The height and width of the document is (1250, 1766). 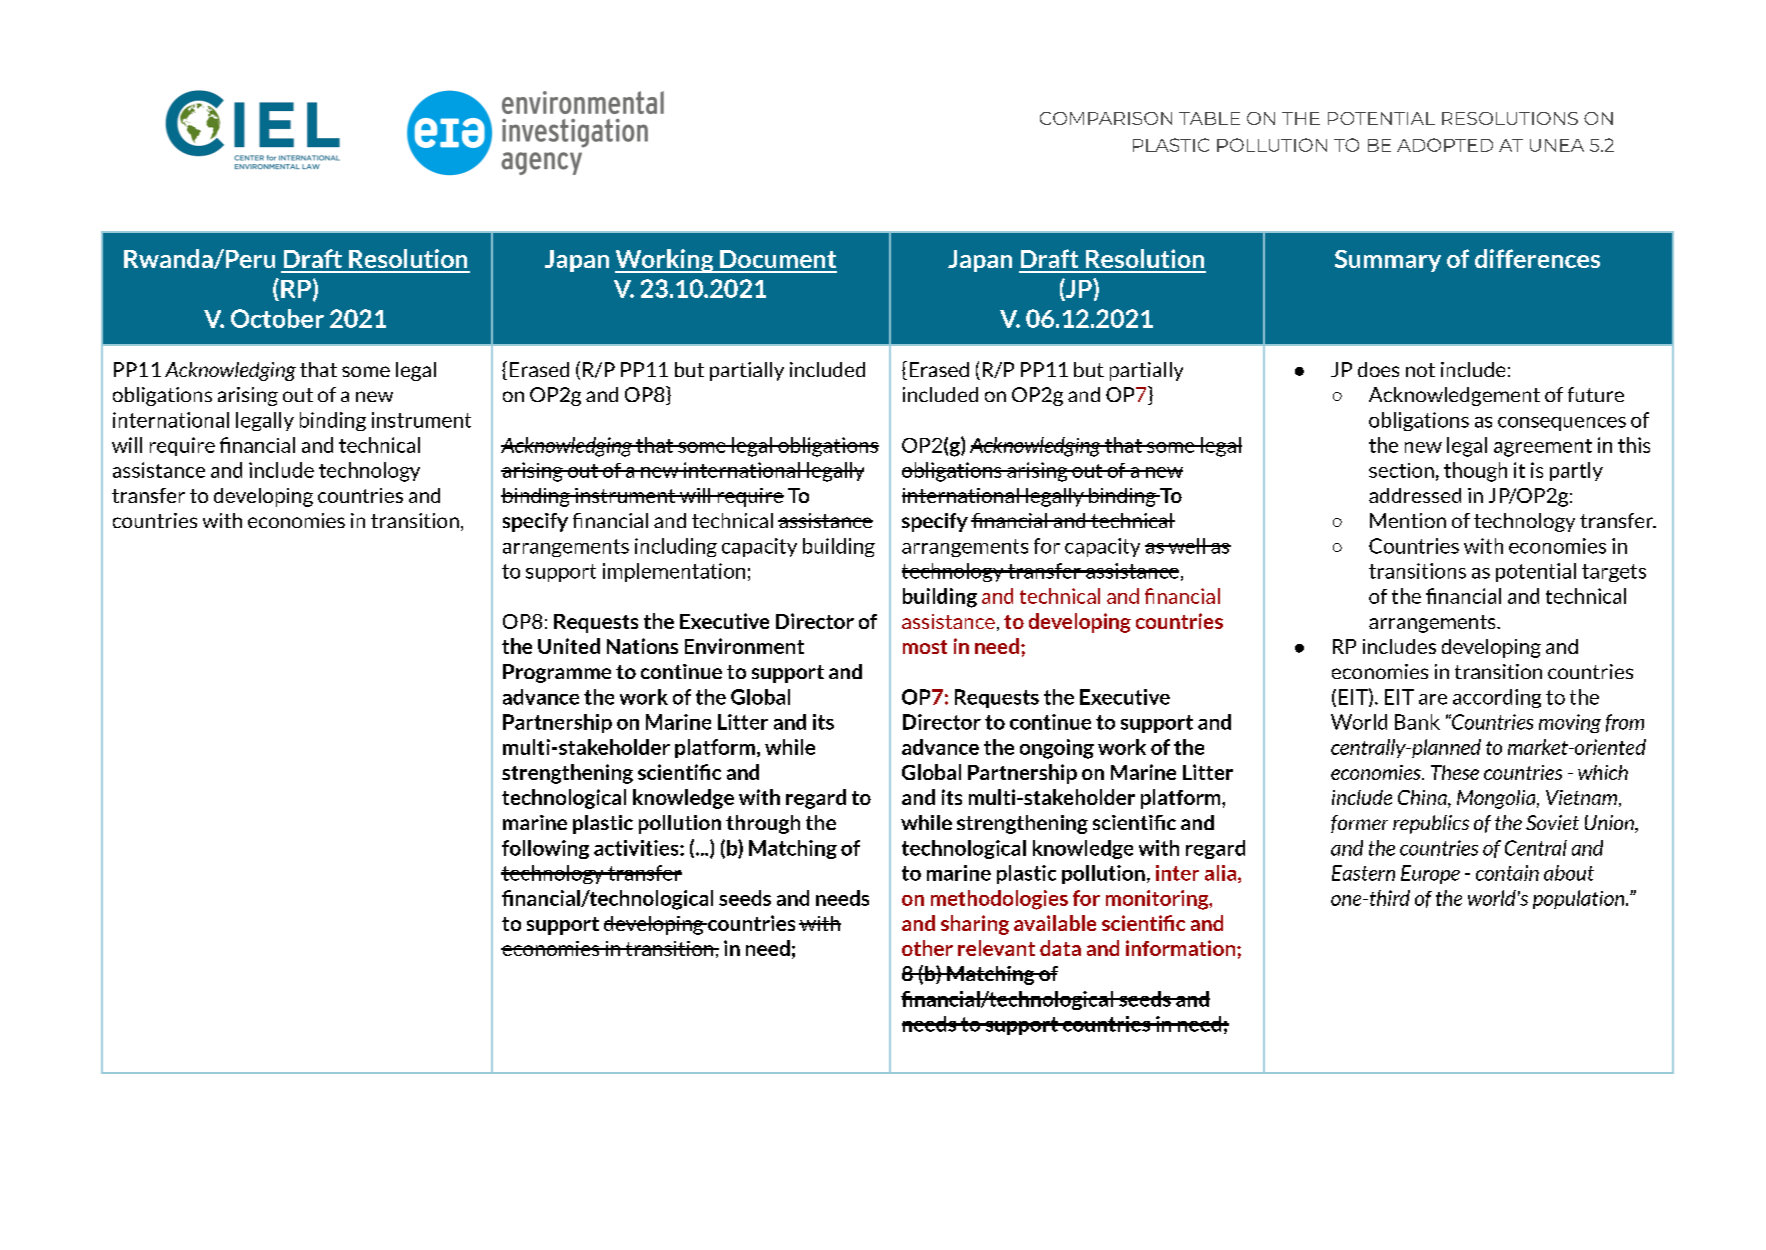 I want to click on ADOPTED, so click(x=1445, y=145).
